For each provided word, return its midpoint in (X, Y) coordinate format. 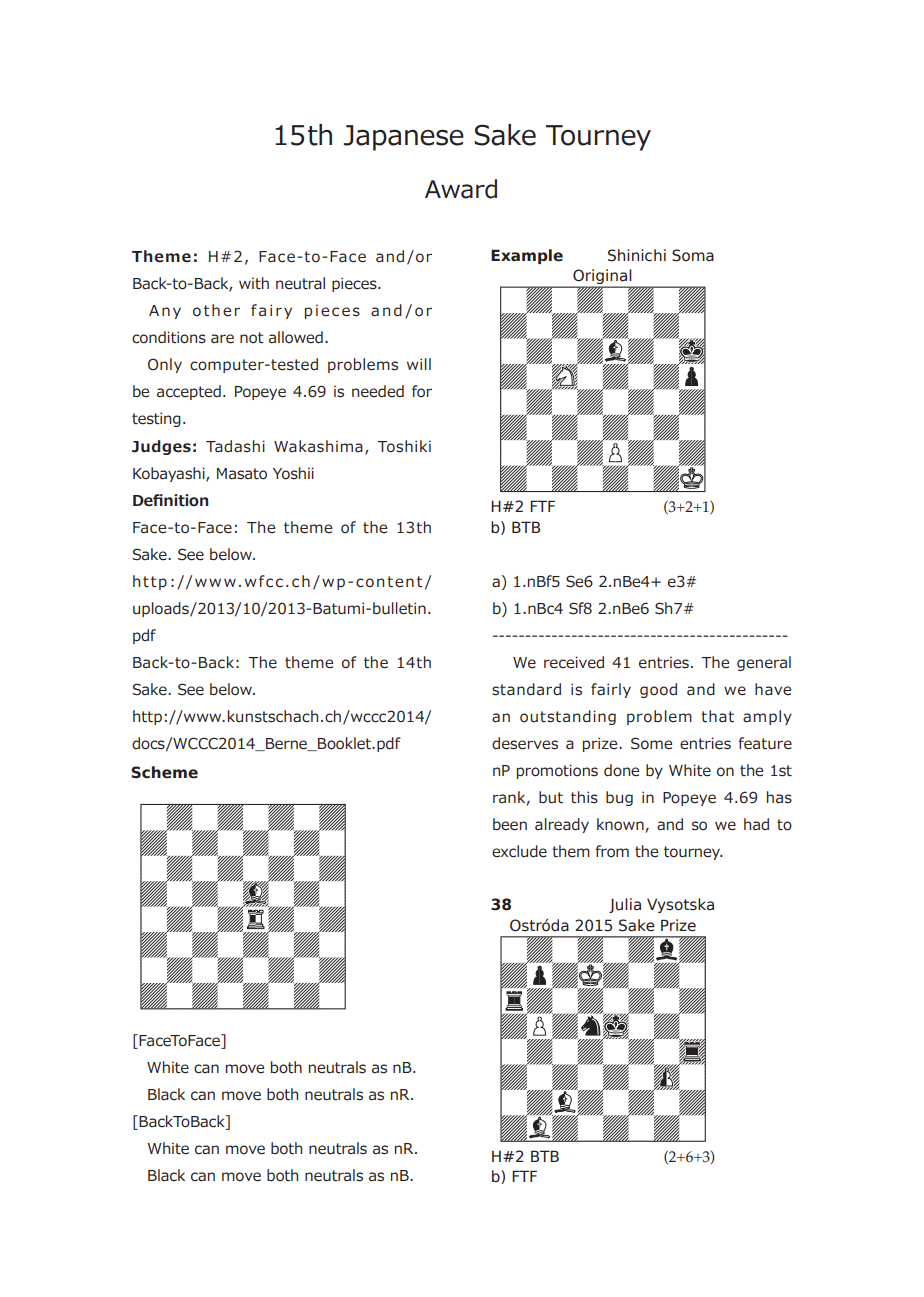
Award (461, 189)
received (574, 662)
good (658, 690)
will (419, 364)
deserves (525, 743)
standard (526, 689)
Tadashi (235, 446)
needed (378, 391)
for (422, 391)
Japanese (403, 138)
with (254, 283)
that (717, 716)
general (764, 663)
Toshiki (404, 446)
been (510, 824)
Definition (170, 500)
